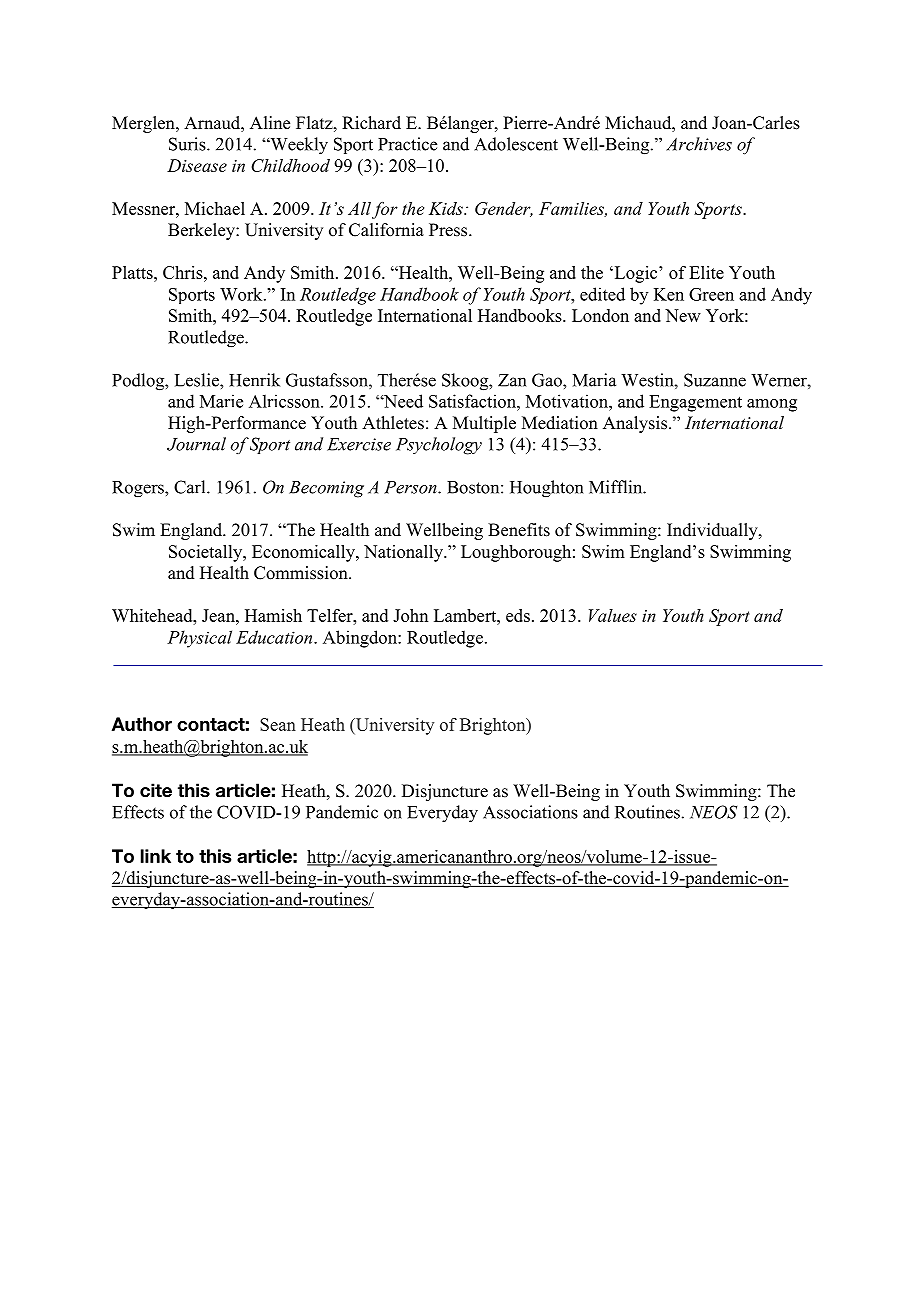 This page has height=1308, width=924. Describe the element at coordinates (699, 144) in the page. I see `Archives` at that location.
